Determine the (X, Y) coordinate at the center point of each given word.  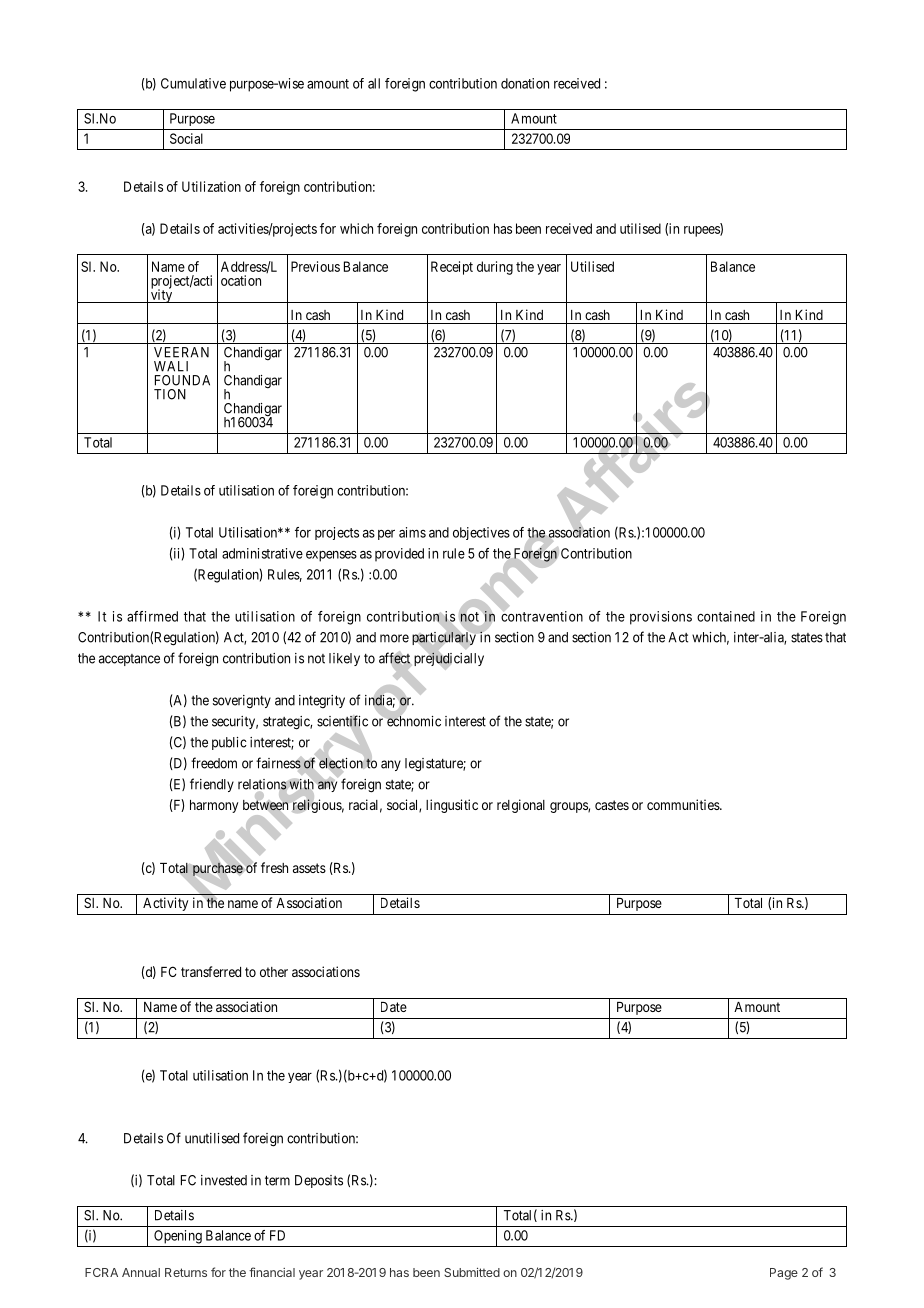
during (495, 268)
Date (394, 1007)
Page (784, 1274)
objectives (481, 533)
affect (395, 658)
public (229, 743)
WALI (171, 366)
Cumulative (193, 83)
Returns (186, 1272)
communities (684, 804)
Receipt (452, 268)
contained (726, 616)
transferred (211, 971)
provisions (661, 618)
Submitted (472, 1272)
